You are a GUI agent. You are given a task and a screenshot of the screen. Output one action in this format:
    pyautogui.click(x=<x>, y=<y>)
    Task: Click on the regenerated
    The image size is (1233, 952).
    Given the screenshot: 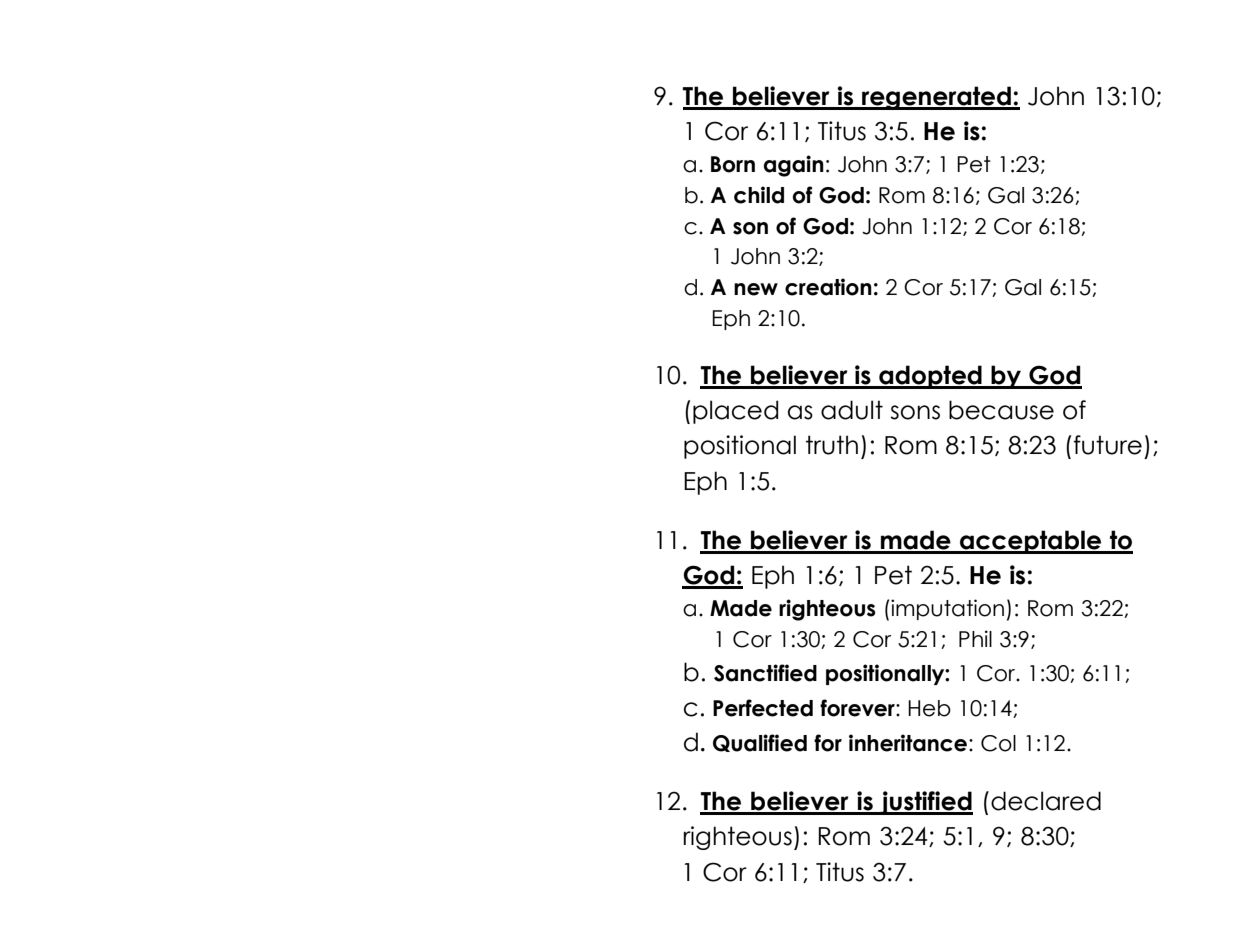 What is the action you would take?
    pyautogui.click(x=936, y=98)
